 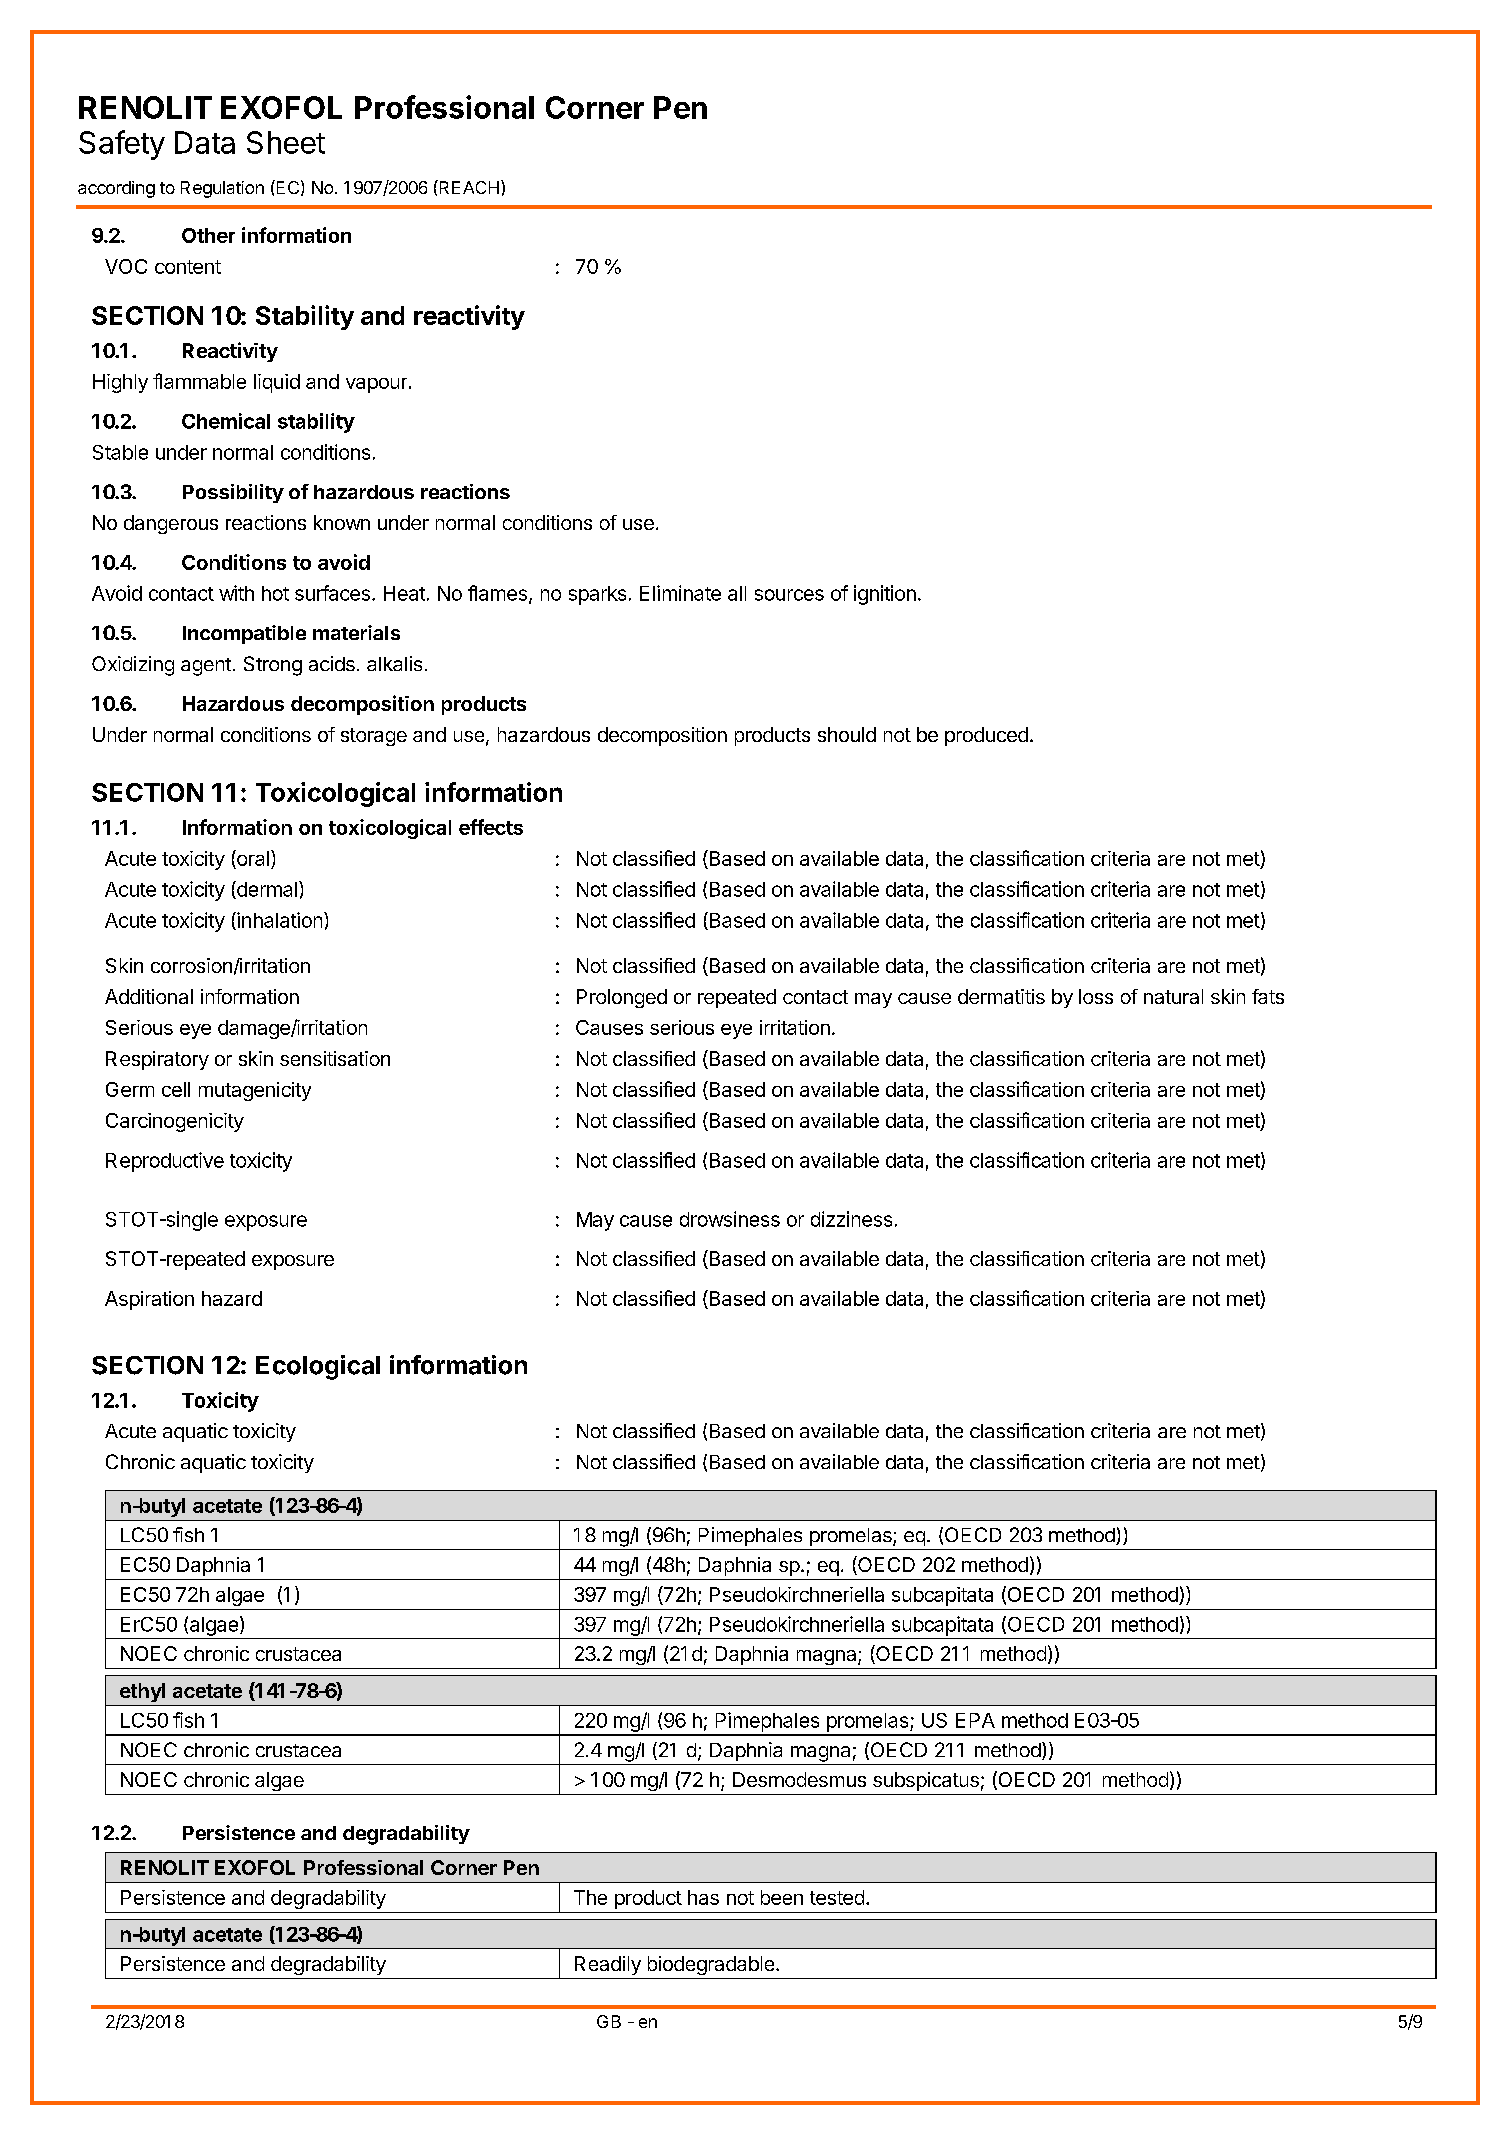 What do you see at coordinates (142, 1692) in the page?
I see `ethyl` at bounding box center [142, 1692].
